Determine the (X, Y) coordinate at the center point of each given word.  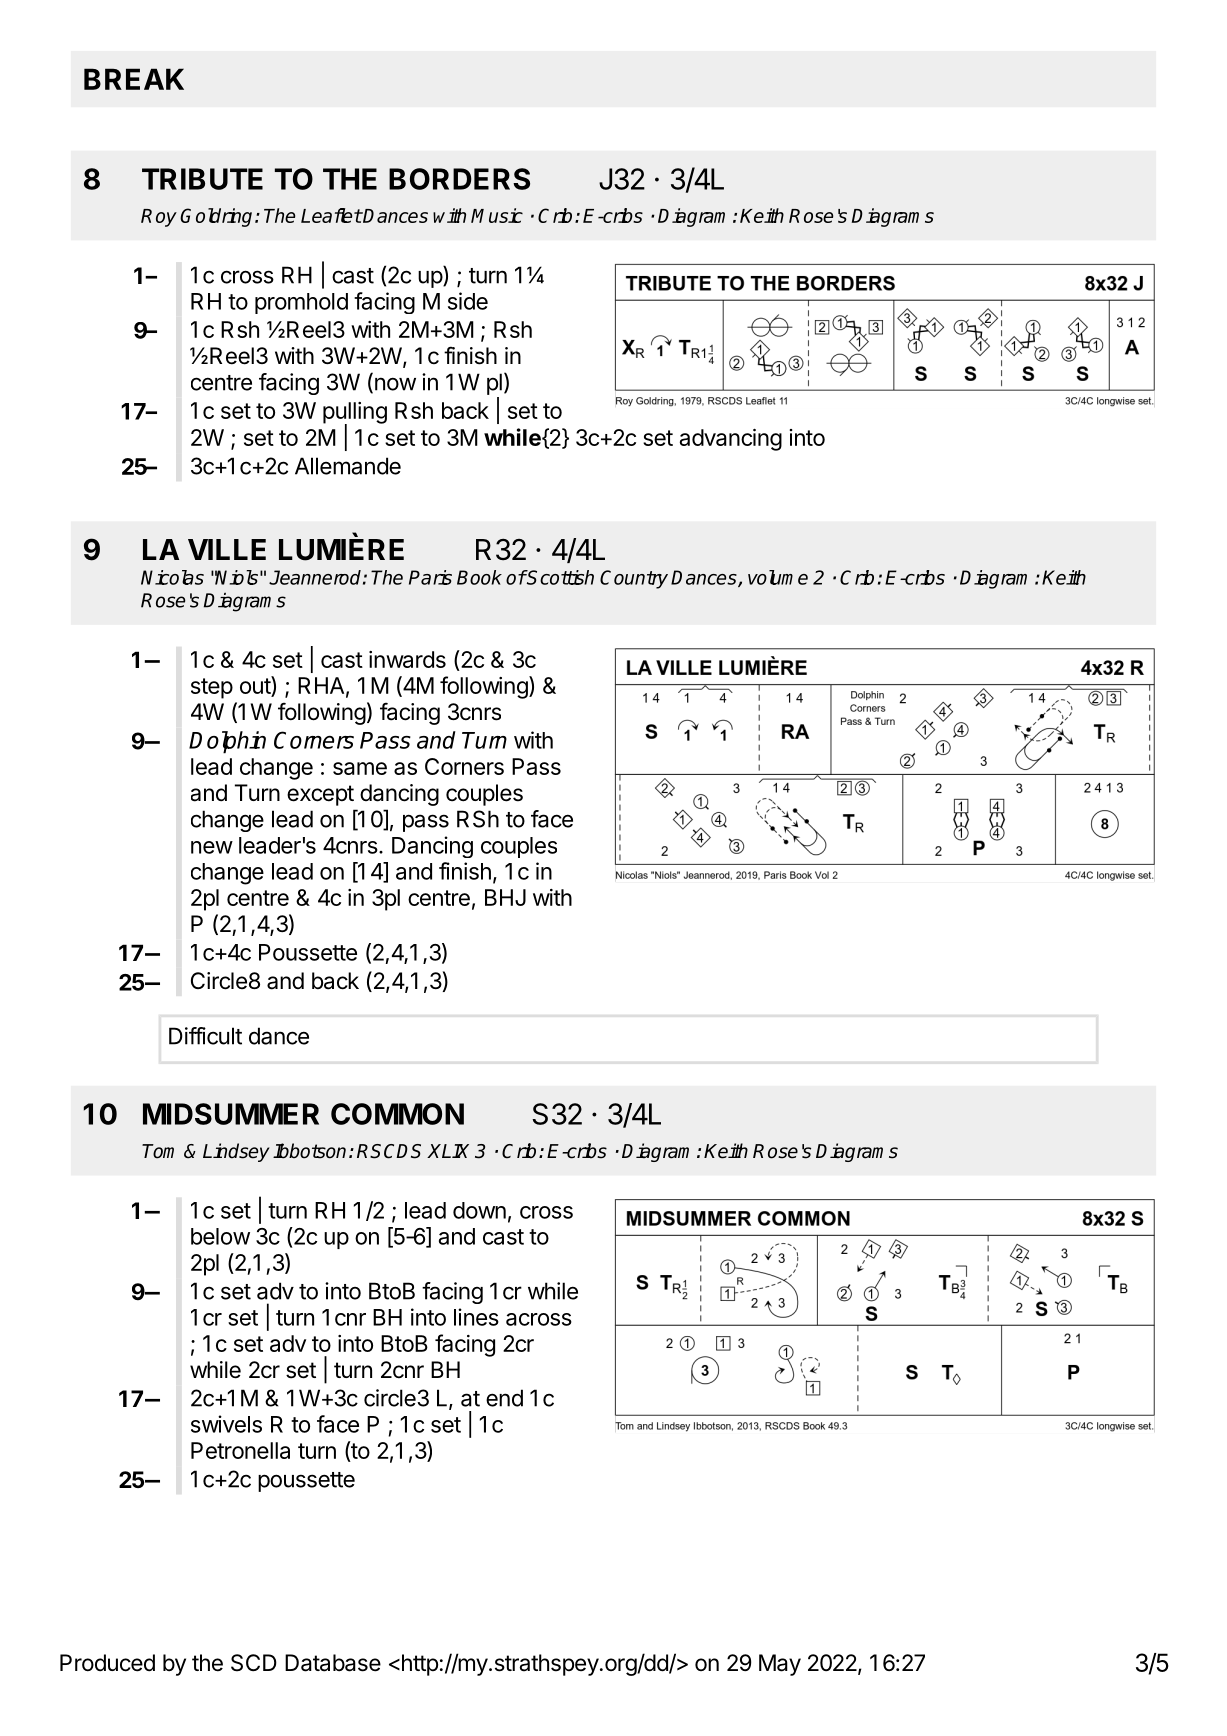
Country (634, 579)
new (212, 847)
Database (333, 1663)
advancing (731, 440)
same (360, 768)
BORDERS (459, 179)
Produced (107, 1663)
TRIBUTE (202, 179)
